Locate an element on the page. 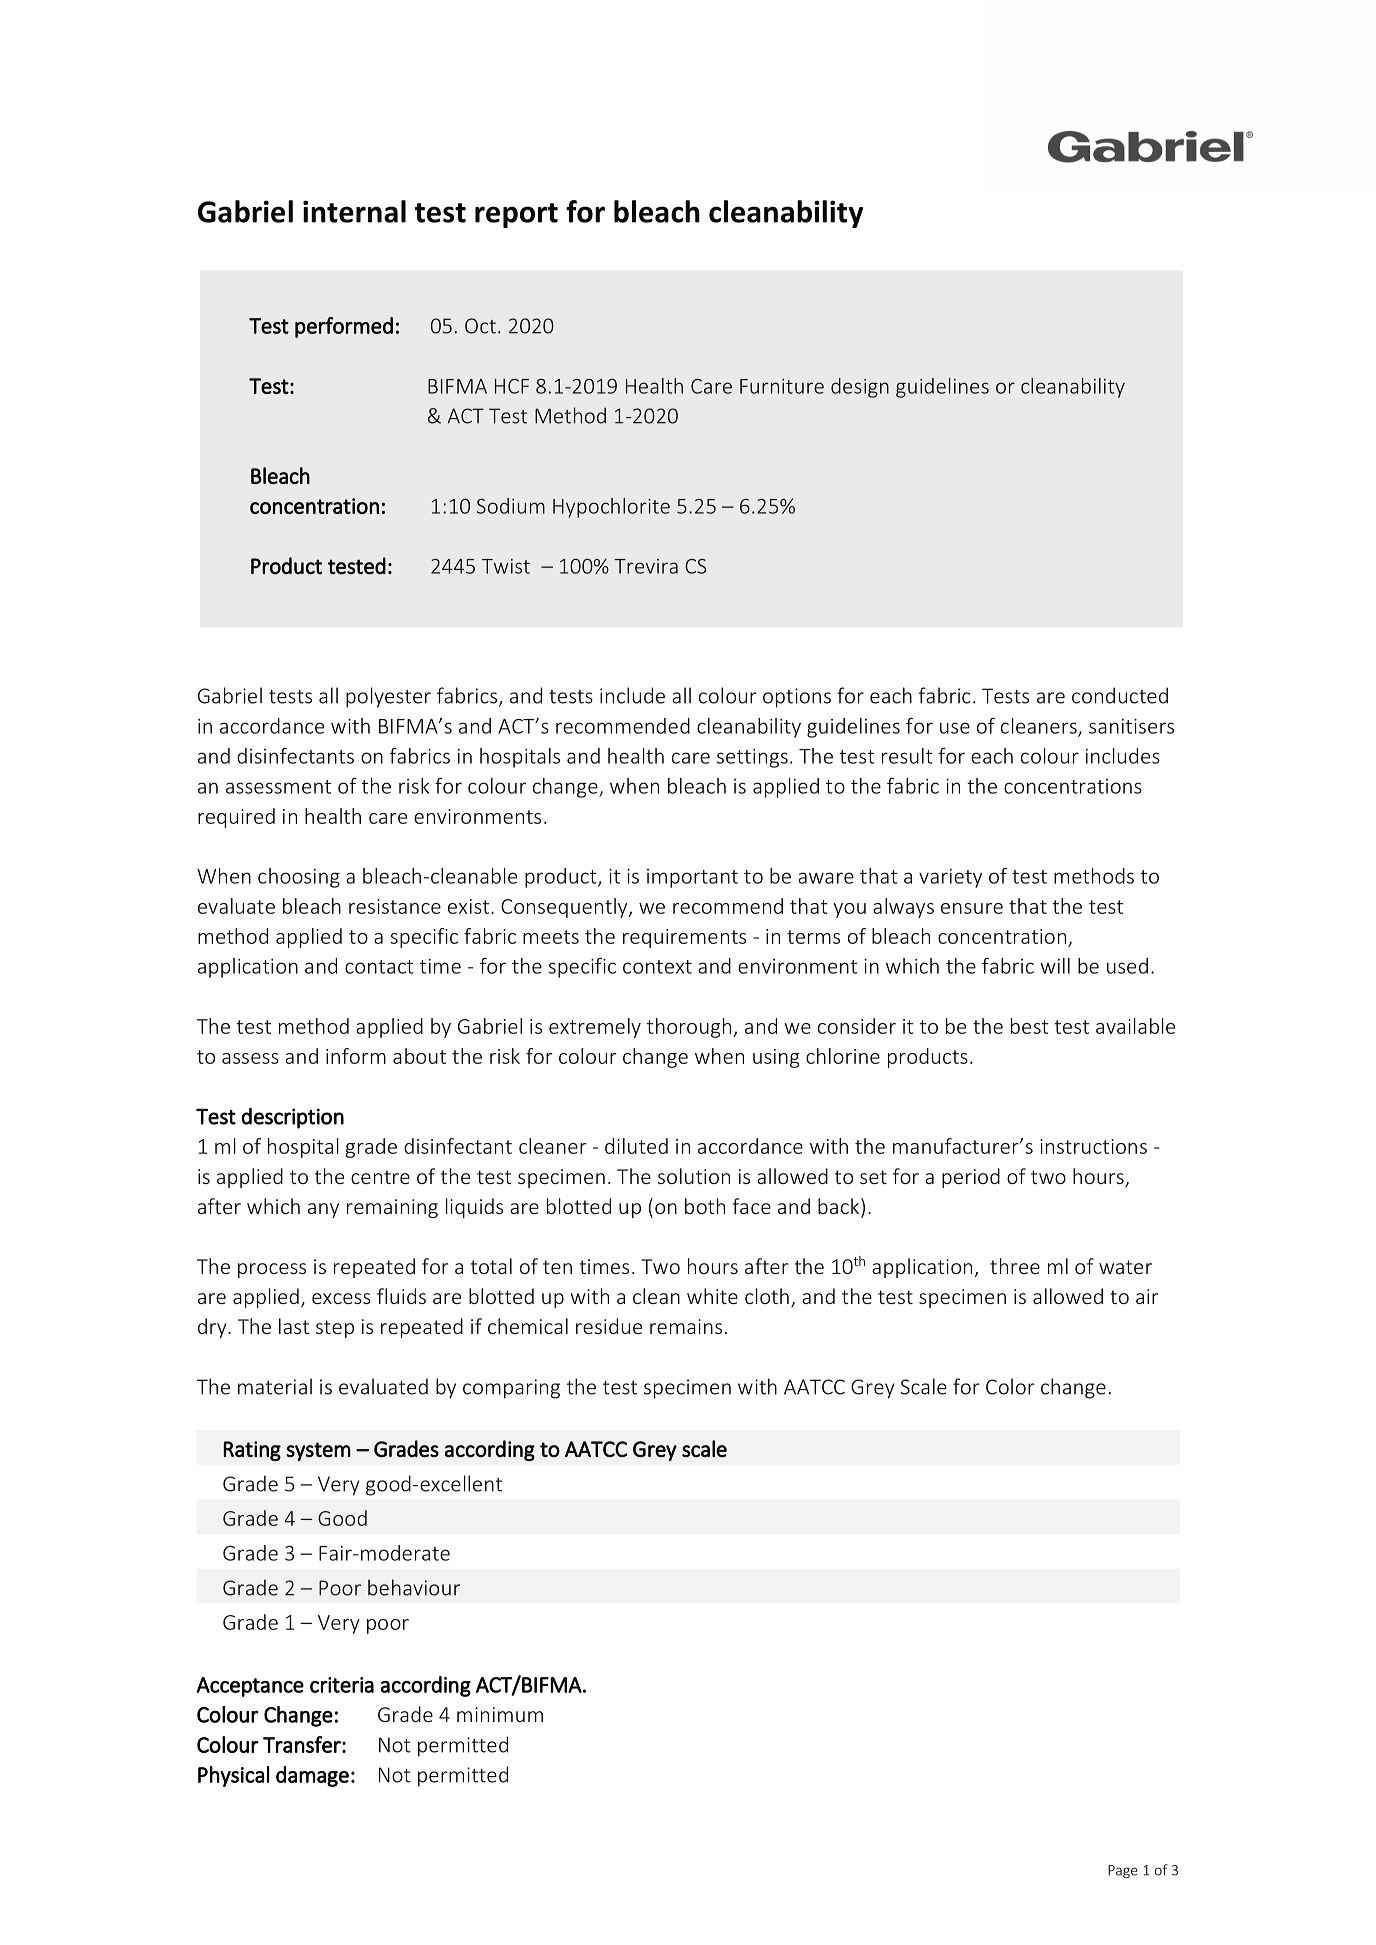 Image resolution: width=1376 pixels, height=1945 pixels. report is located at coordinates (516, 215).
